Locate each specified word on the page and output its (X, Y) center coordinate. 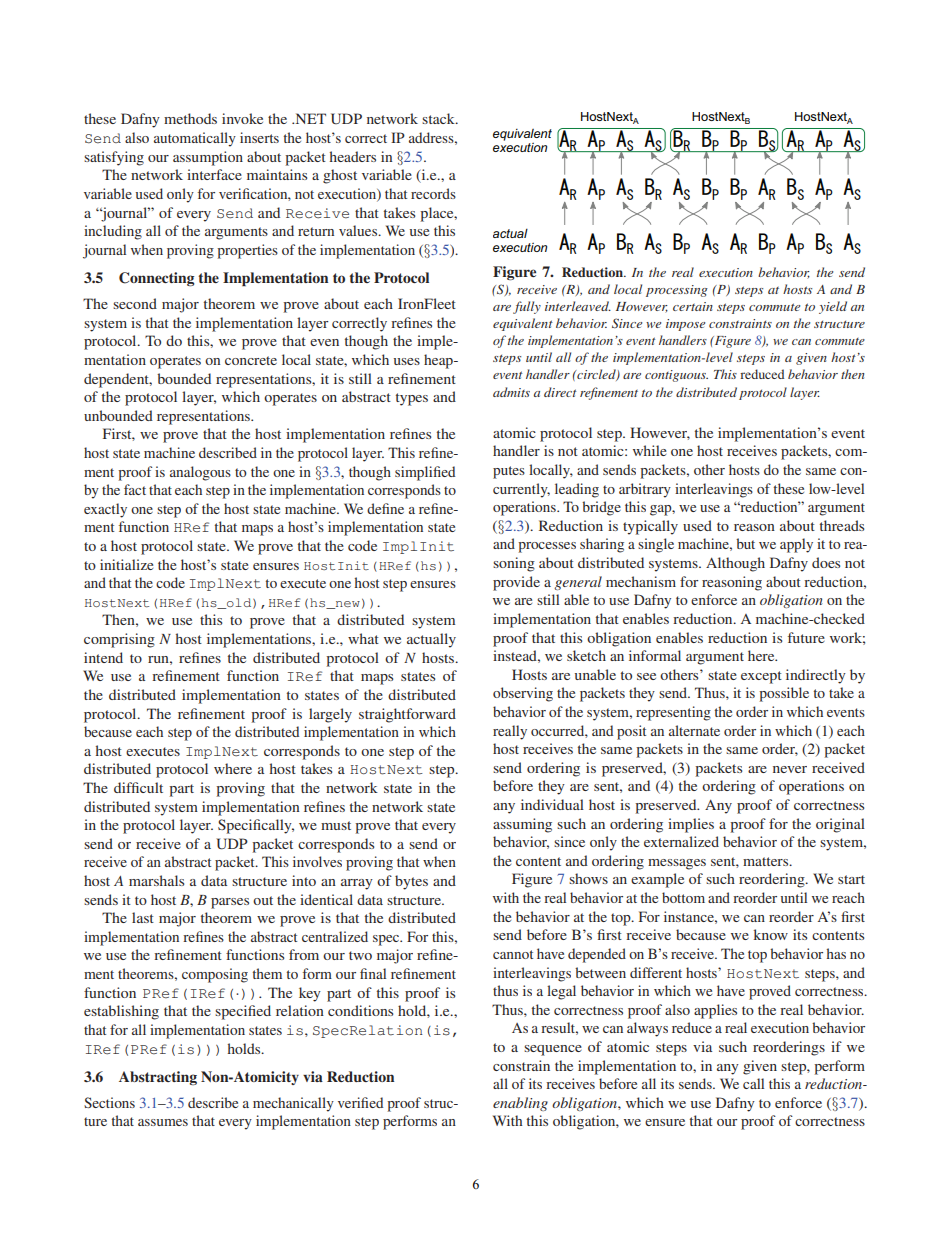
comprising (119, 640)
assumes (163, 1122)
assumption (208, 158)
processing (677, 291)
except (761, 677)
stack (439, 118)
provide (516, 583)
